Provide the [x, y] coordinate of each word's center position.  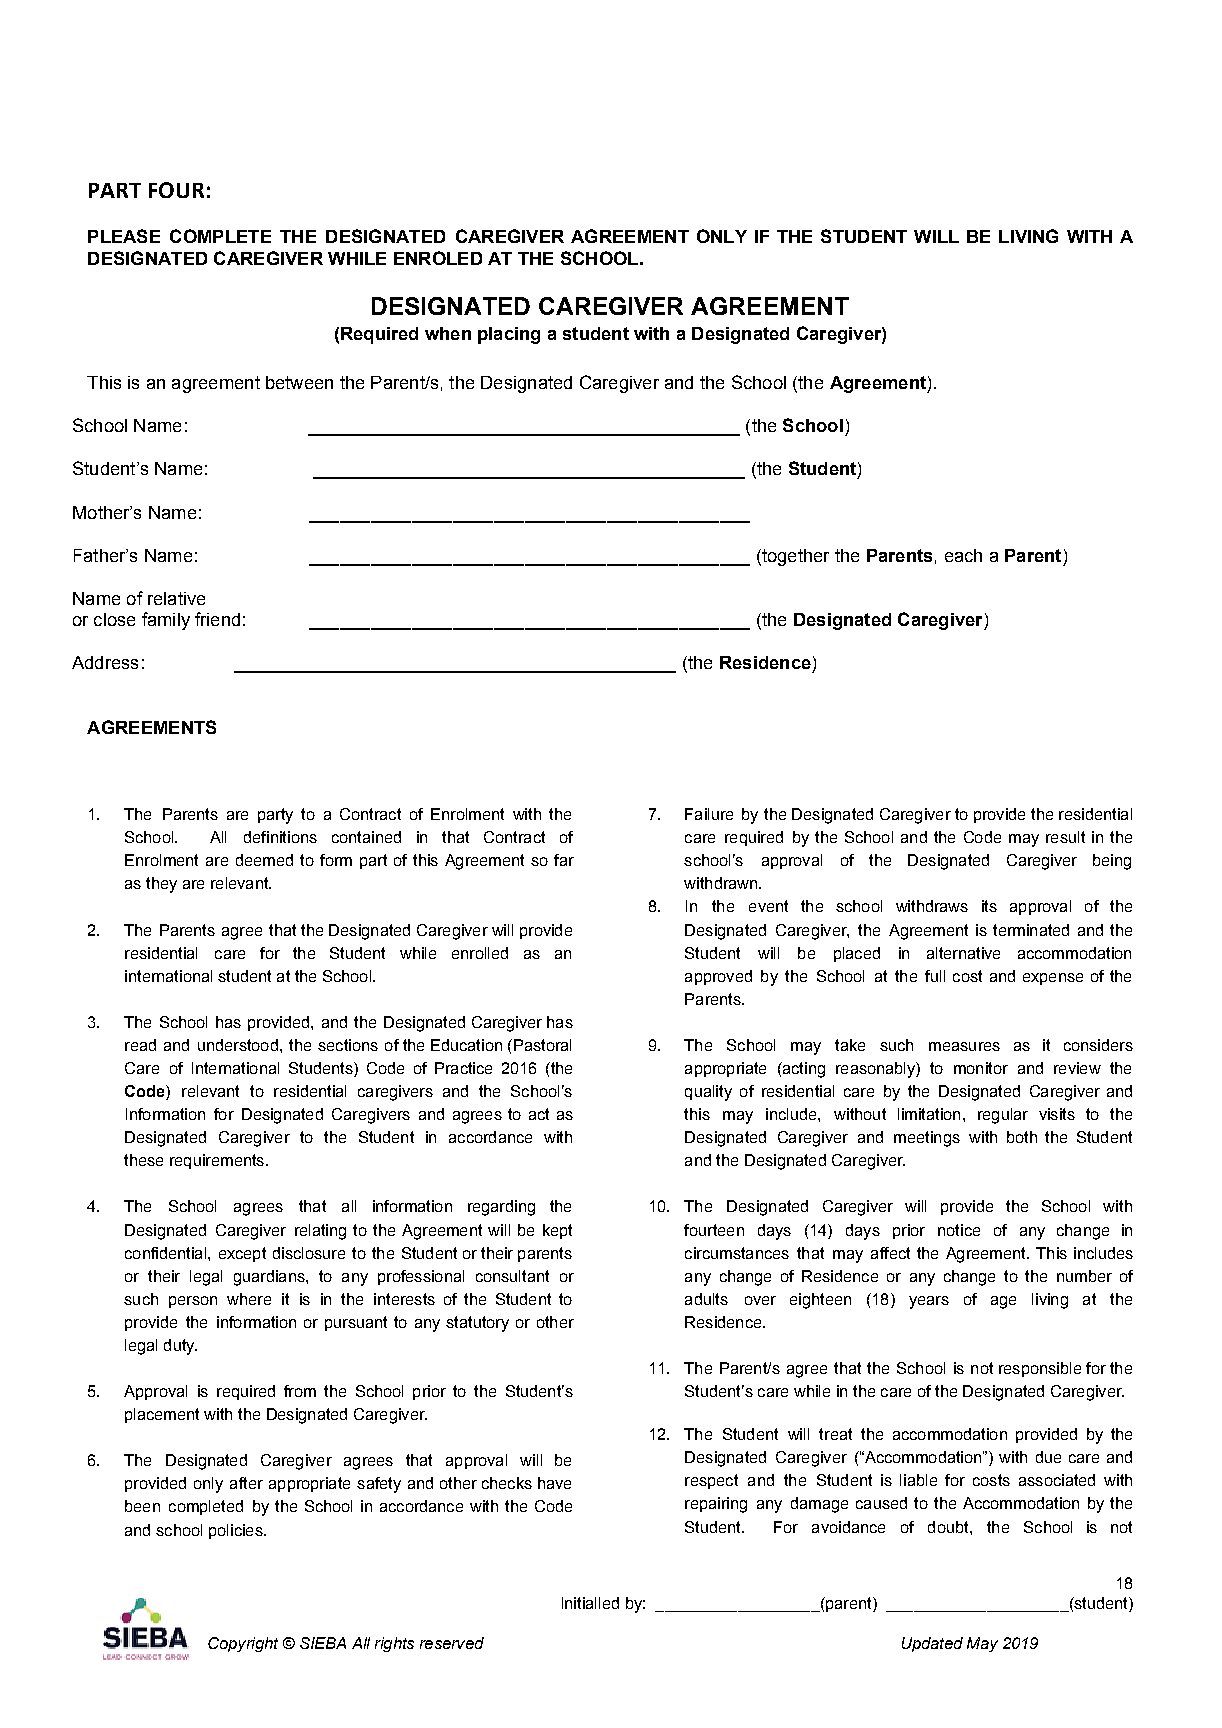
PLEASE [124, 236]
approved [718, 977]
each [963, 555]
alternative [963, 953]
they [161, 885]
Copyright [243, 1644]
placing [509, 335]
